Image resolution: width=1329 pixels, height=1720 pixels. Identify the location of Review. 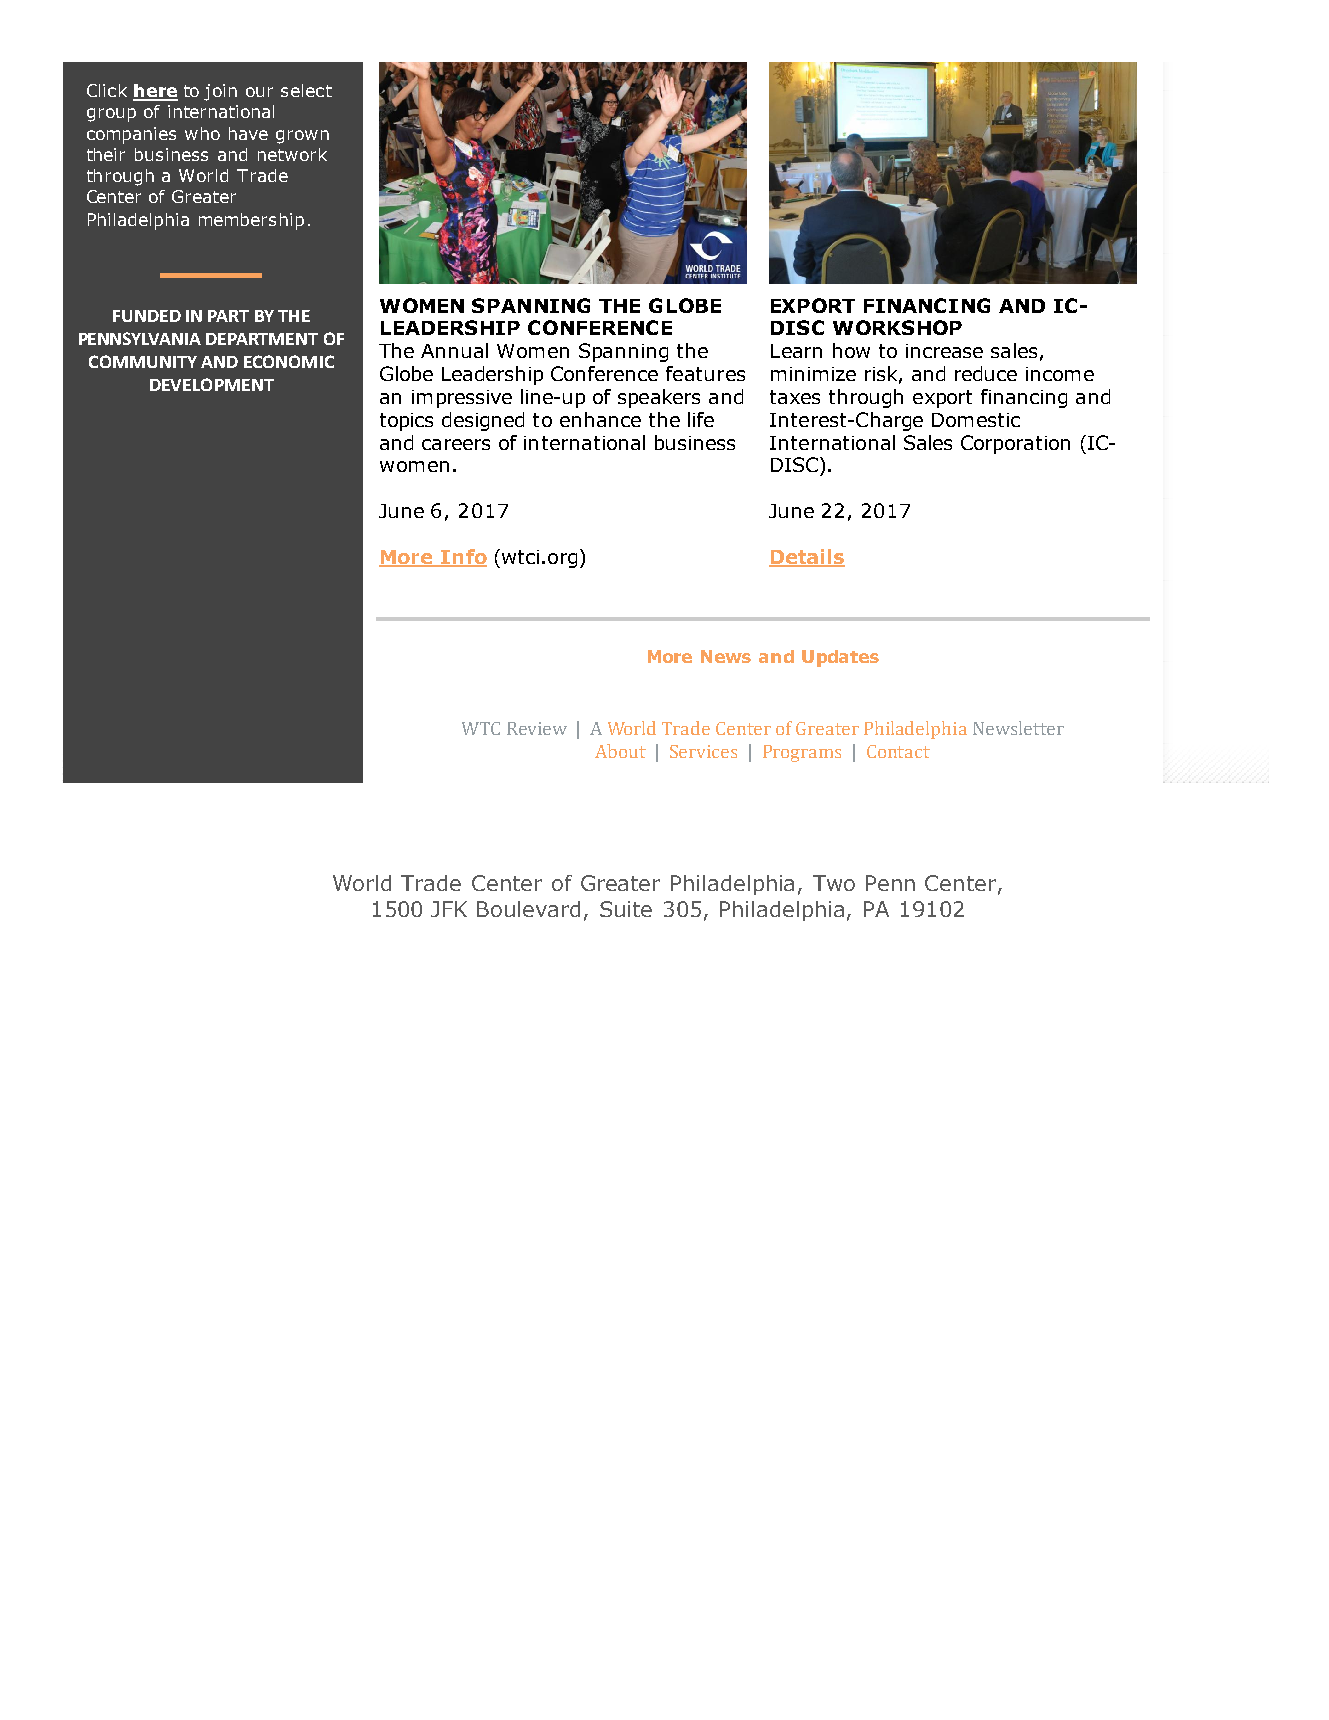
(537, 728).
